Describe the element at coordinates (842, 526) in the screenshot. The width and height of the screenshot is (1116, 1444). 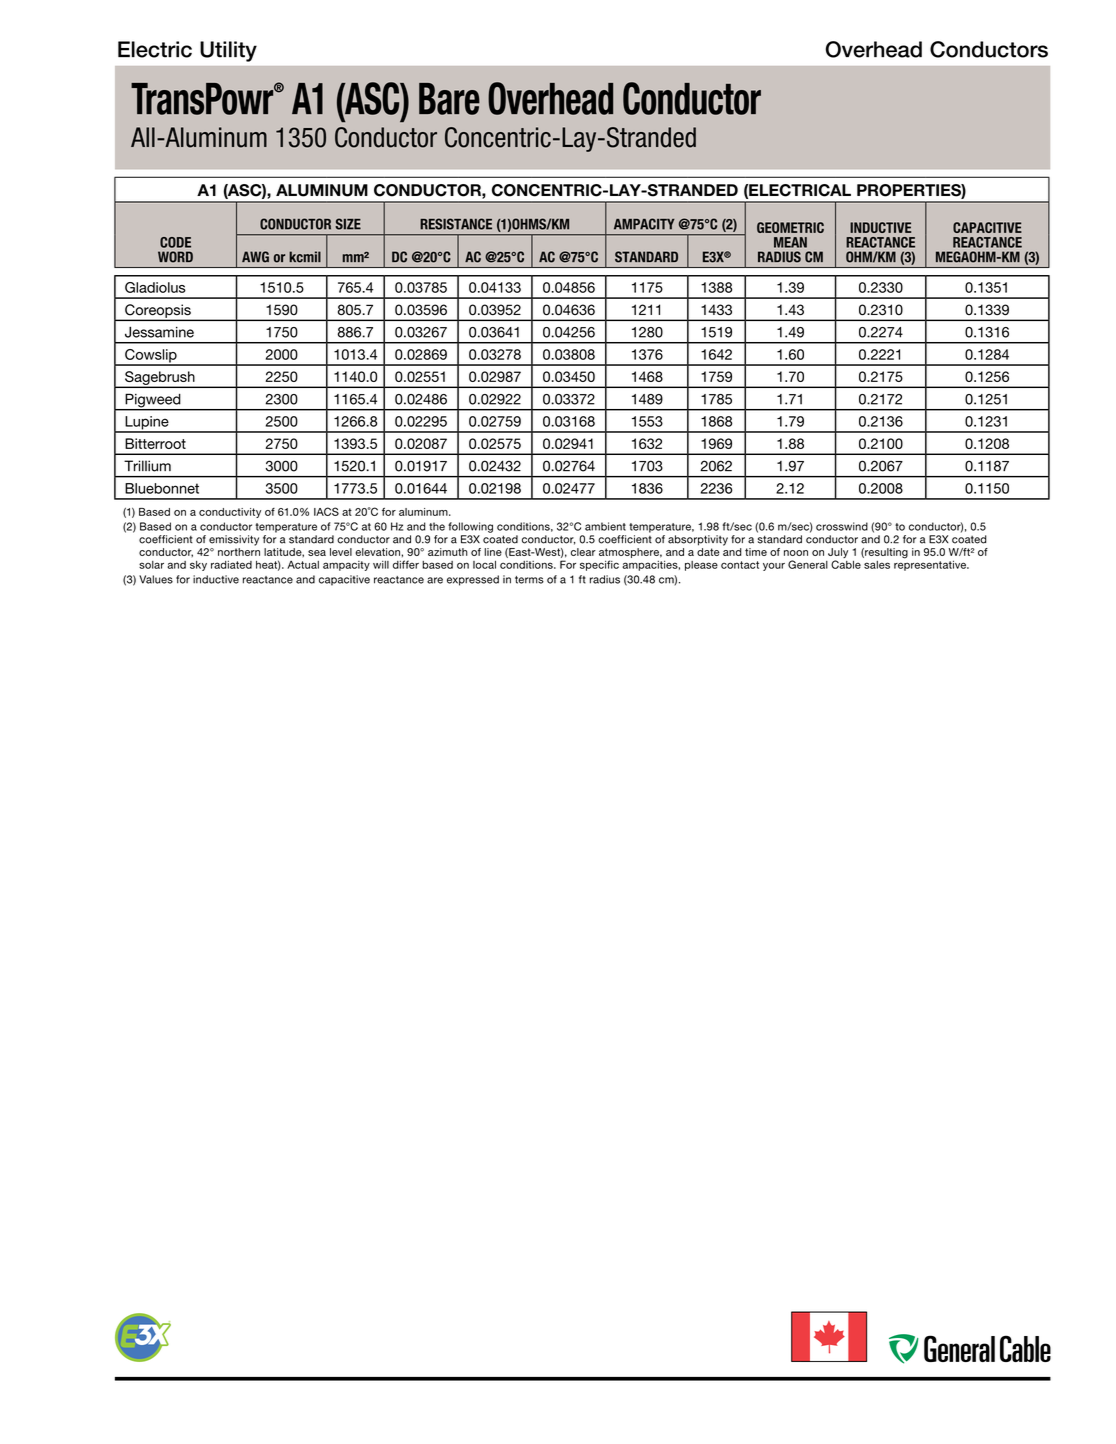
I see `crosswind` at that location.
